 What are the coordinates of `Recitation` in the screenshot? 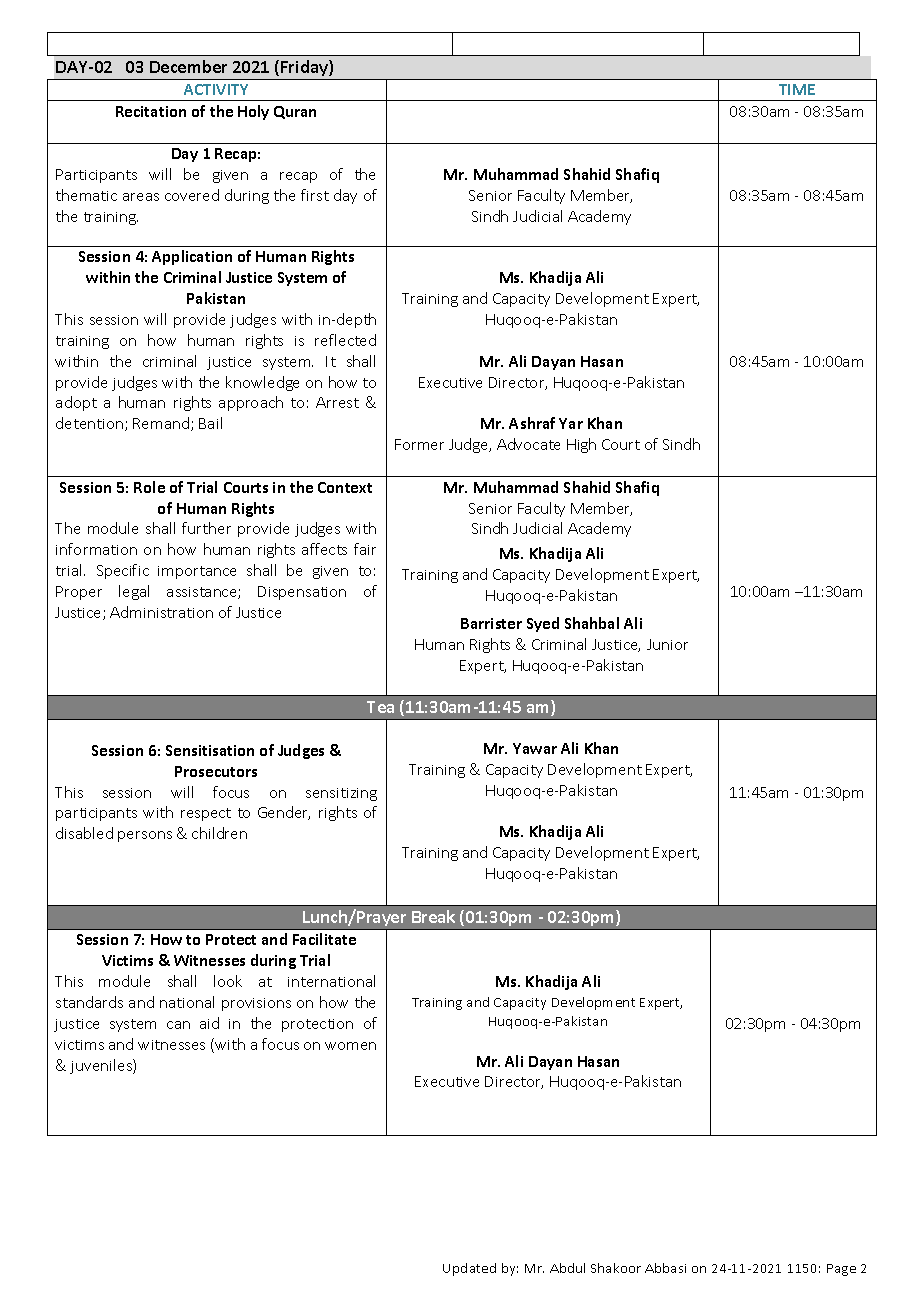 It's located at (151, 111).
